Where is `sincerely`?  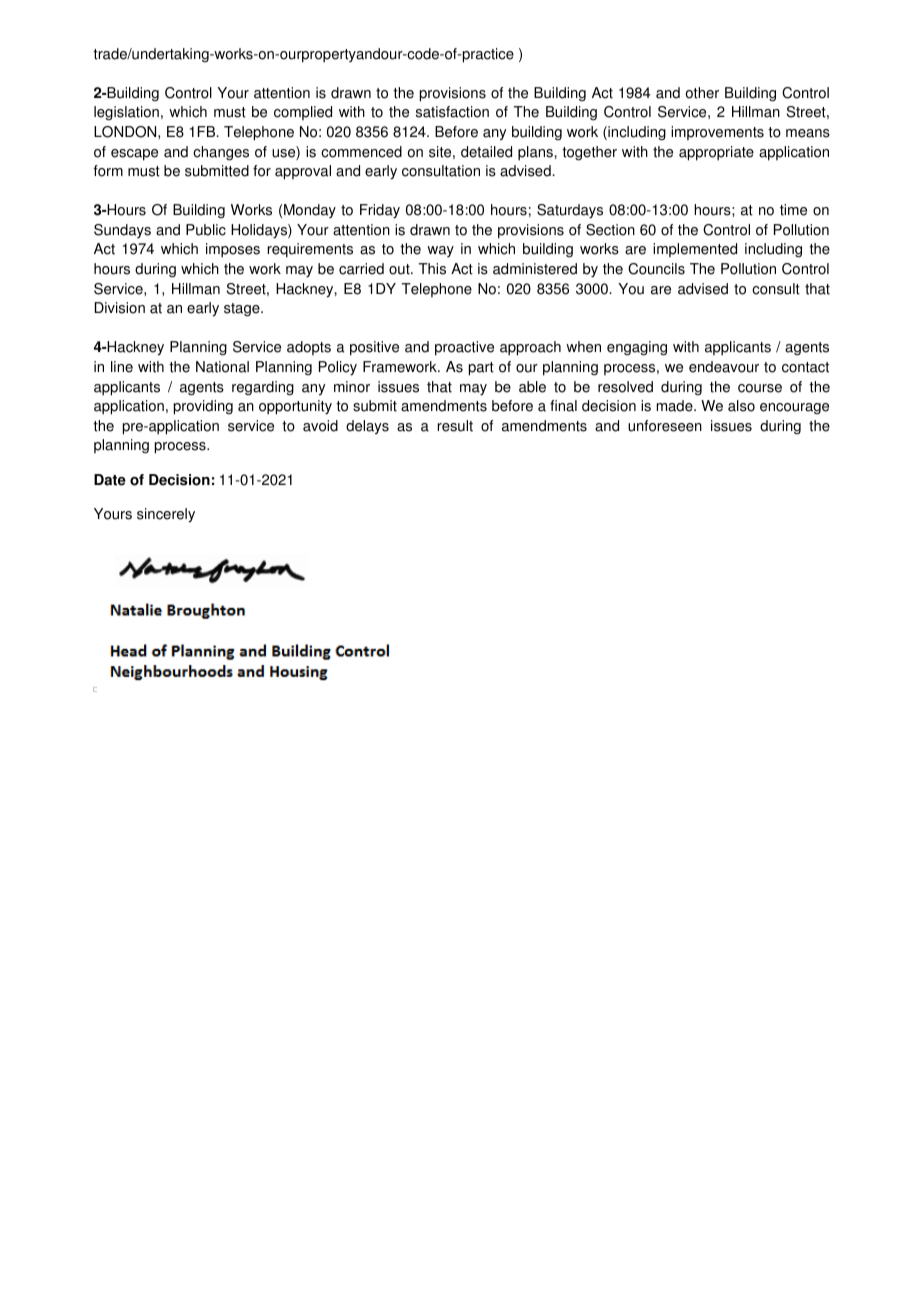 sincerely is located at coordinates (166, 515).
